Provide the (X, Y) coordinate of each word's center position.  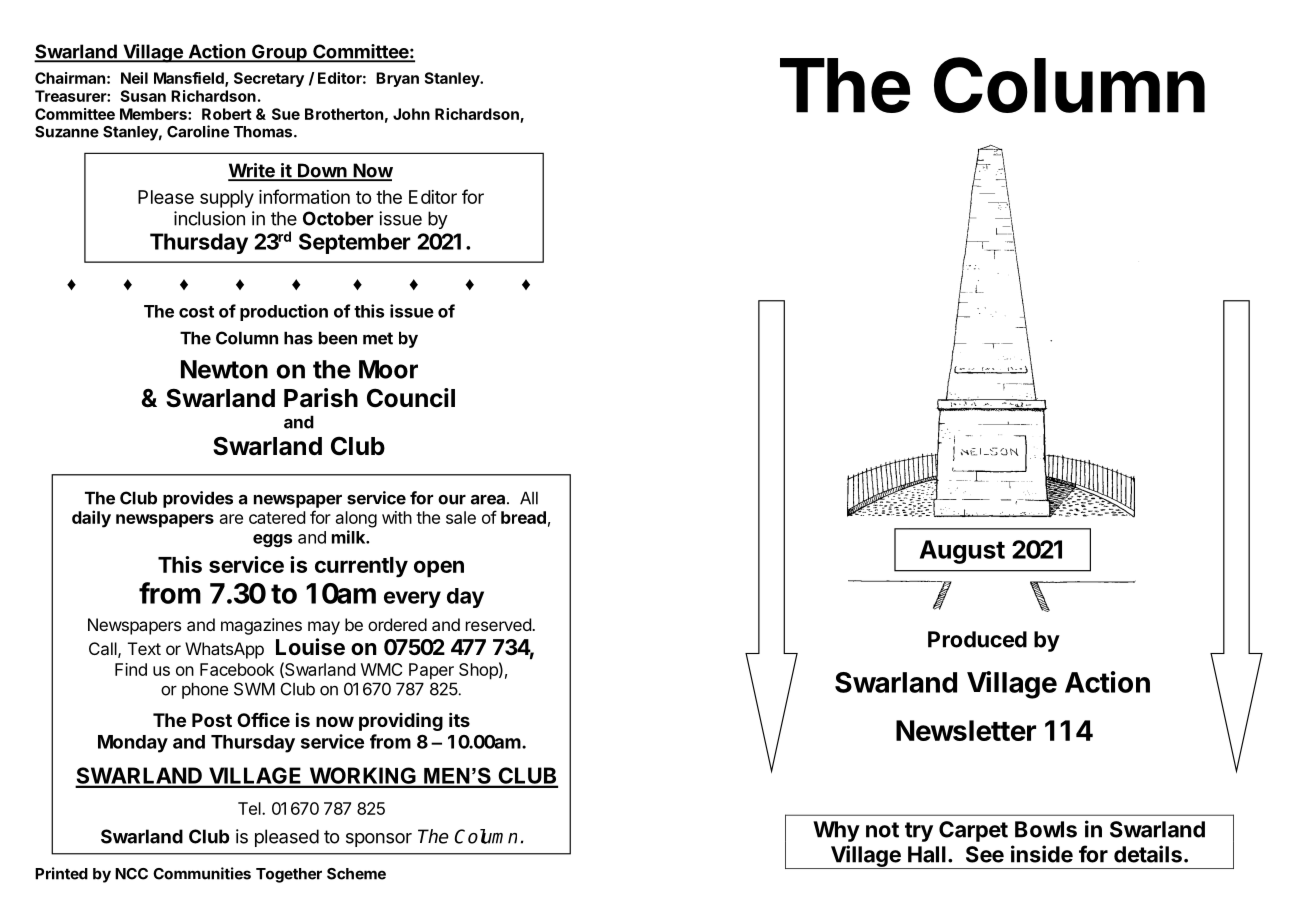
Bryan (397, 79)
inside (1042, 854)
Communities (202, 873)
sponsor (379, 840)
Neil (134, 78)
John (411, 114)
